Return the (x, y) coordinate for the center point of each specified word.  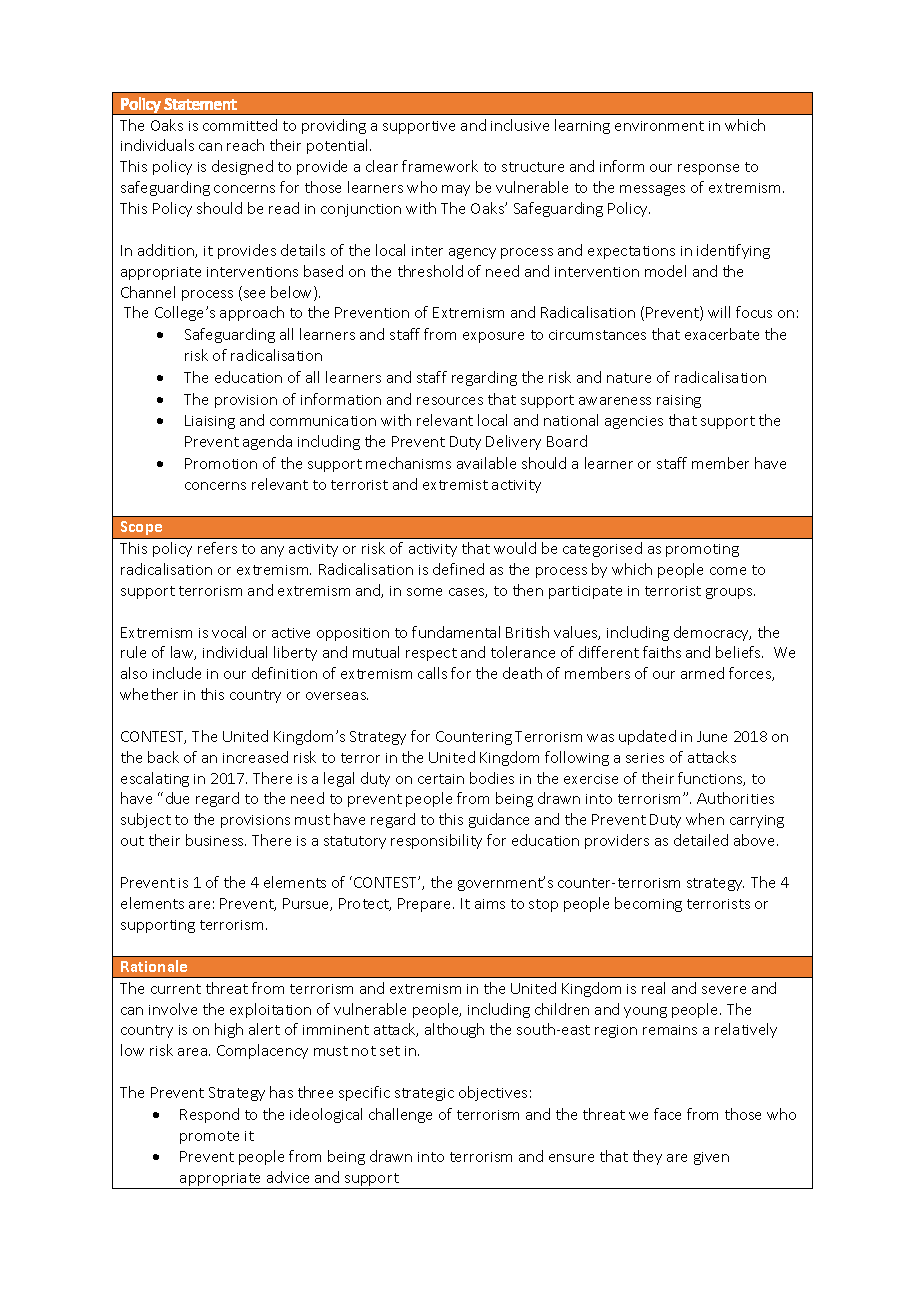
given (711, 1158)
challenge (400, 1115)
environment (659, 126)
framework (440, 166)
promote (209, 1137)
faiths (662, 652)
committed (240, 125)
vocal (229, 632)
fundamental (456, 632)
